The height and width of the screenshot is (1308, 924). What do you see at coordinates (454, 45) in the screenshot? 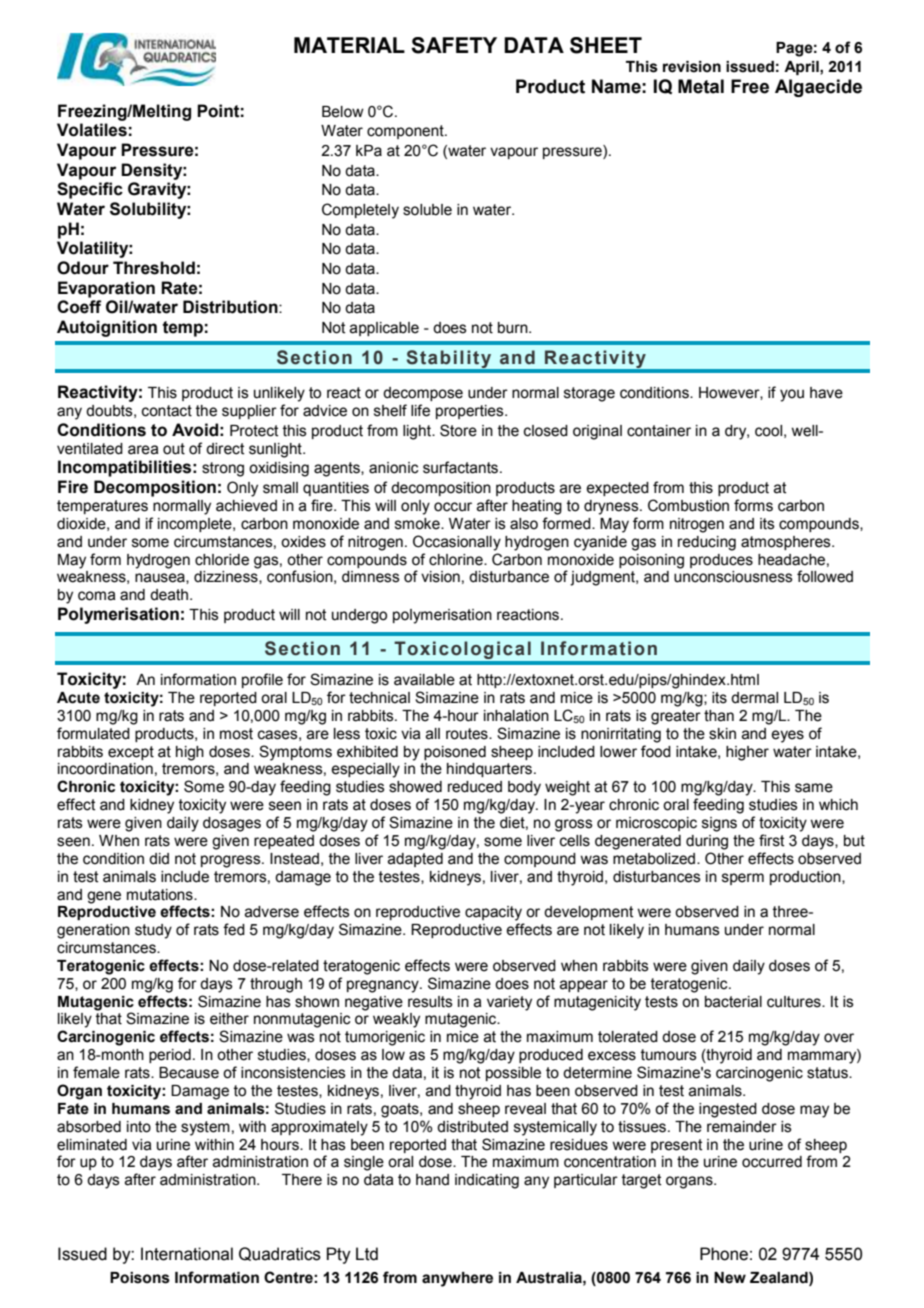
I see `SAFETY` at bounding box center [454, 45].
